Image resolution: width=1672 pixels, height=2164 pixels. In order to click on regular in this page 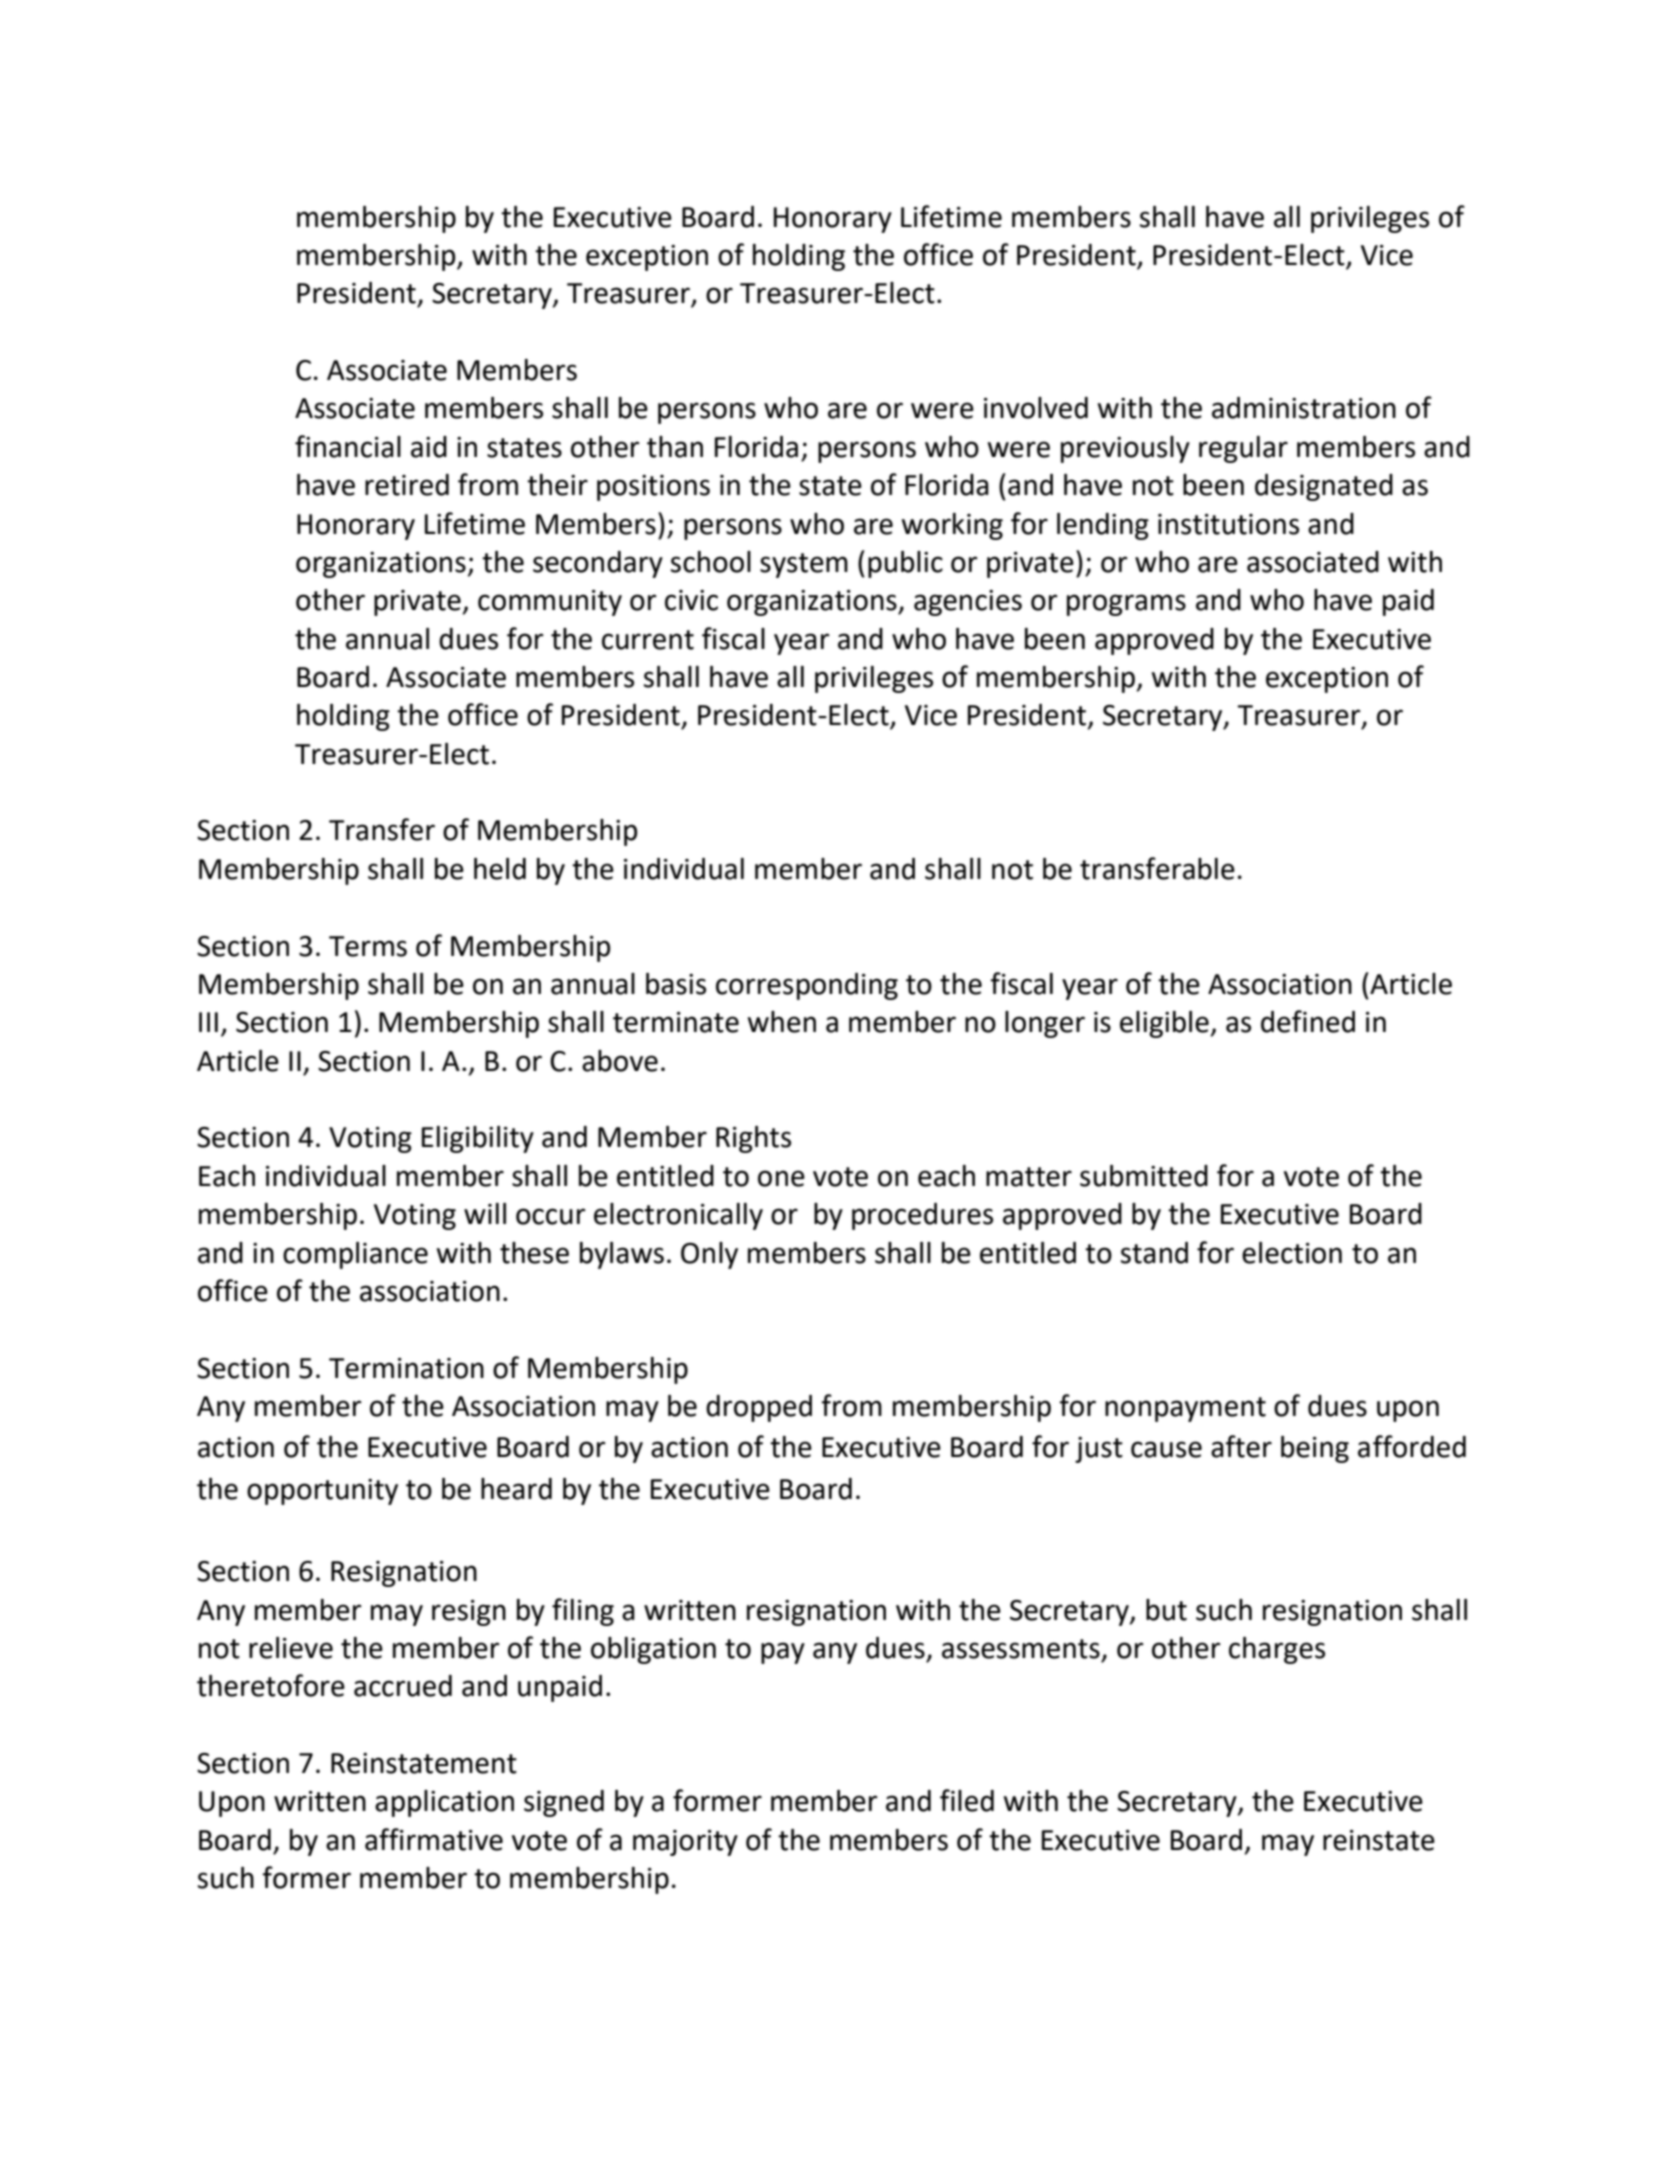, I will do `click(1243, 449)`.
